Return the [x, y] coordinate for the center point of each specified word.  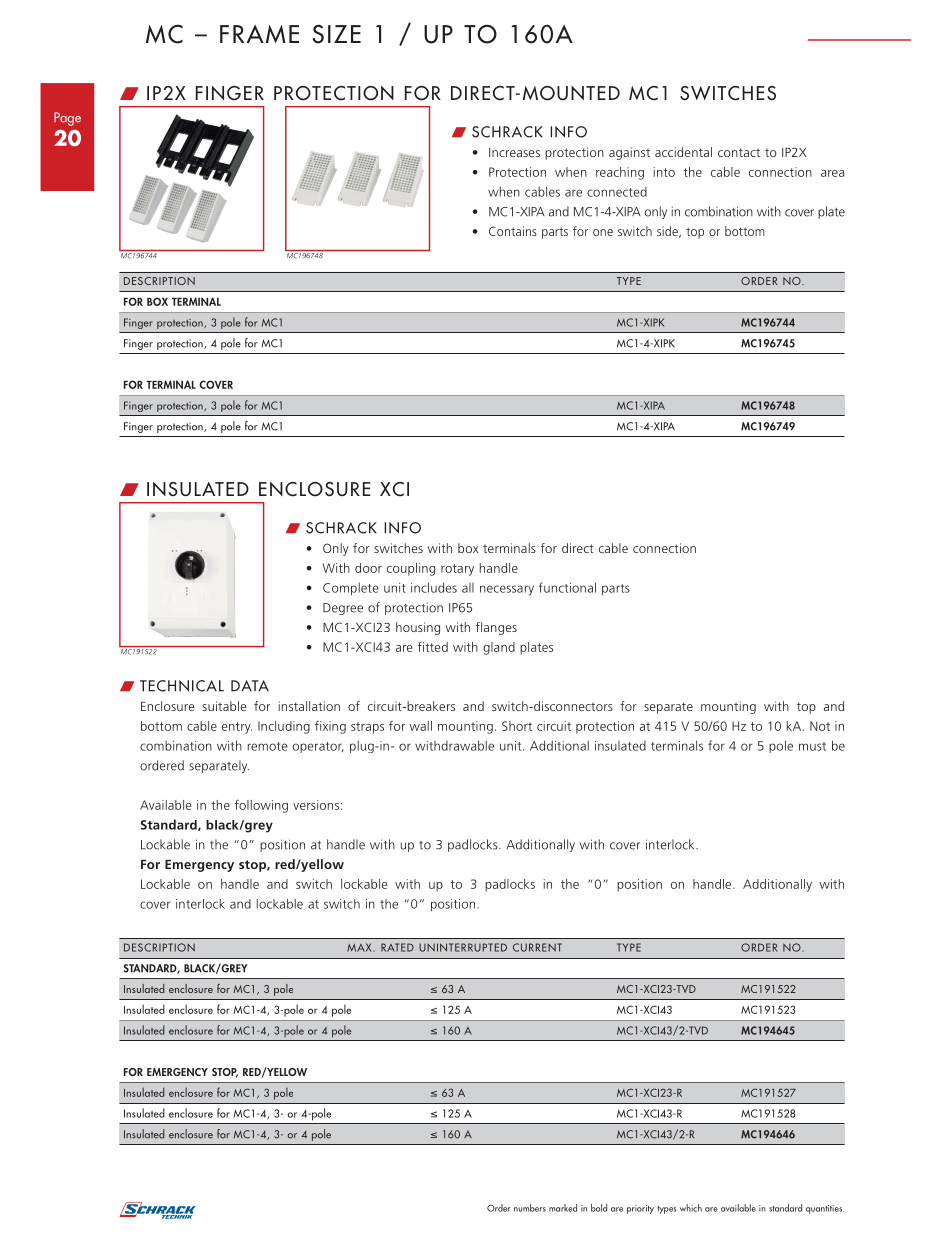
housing [418, 628]
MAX [360, 947]
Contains [513, 231]
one [603, 232]
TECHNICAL [182, 686]
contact [739, 152]
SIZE [336, 34]
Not [820, 726]
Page [67, 119]
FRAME [259, 34]
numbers [530, 1208]
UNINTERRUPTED [463, 947]
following [261, 806]
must [812, 746]
